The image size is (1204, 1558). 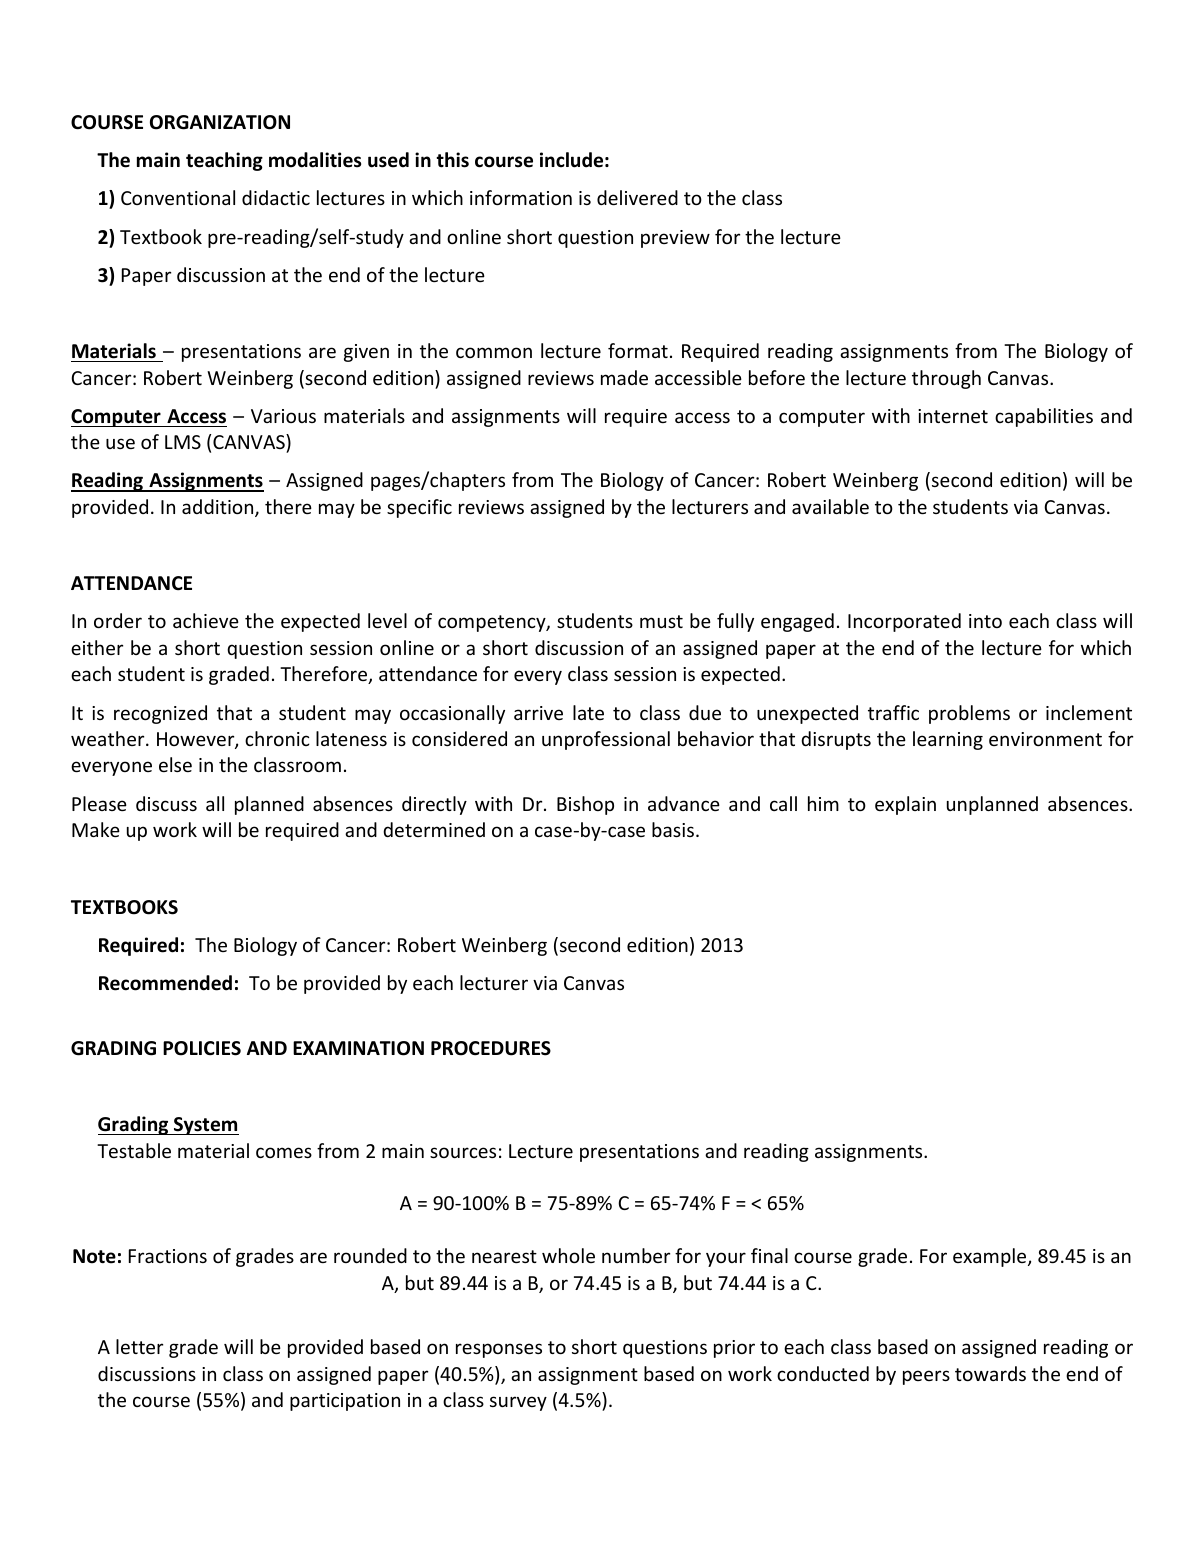 What do you see at coordinates (991, 1257) in the image?
I see `example` at bounding box center [991, 1257].
